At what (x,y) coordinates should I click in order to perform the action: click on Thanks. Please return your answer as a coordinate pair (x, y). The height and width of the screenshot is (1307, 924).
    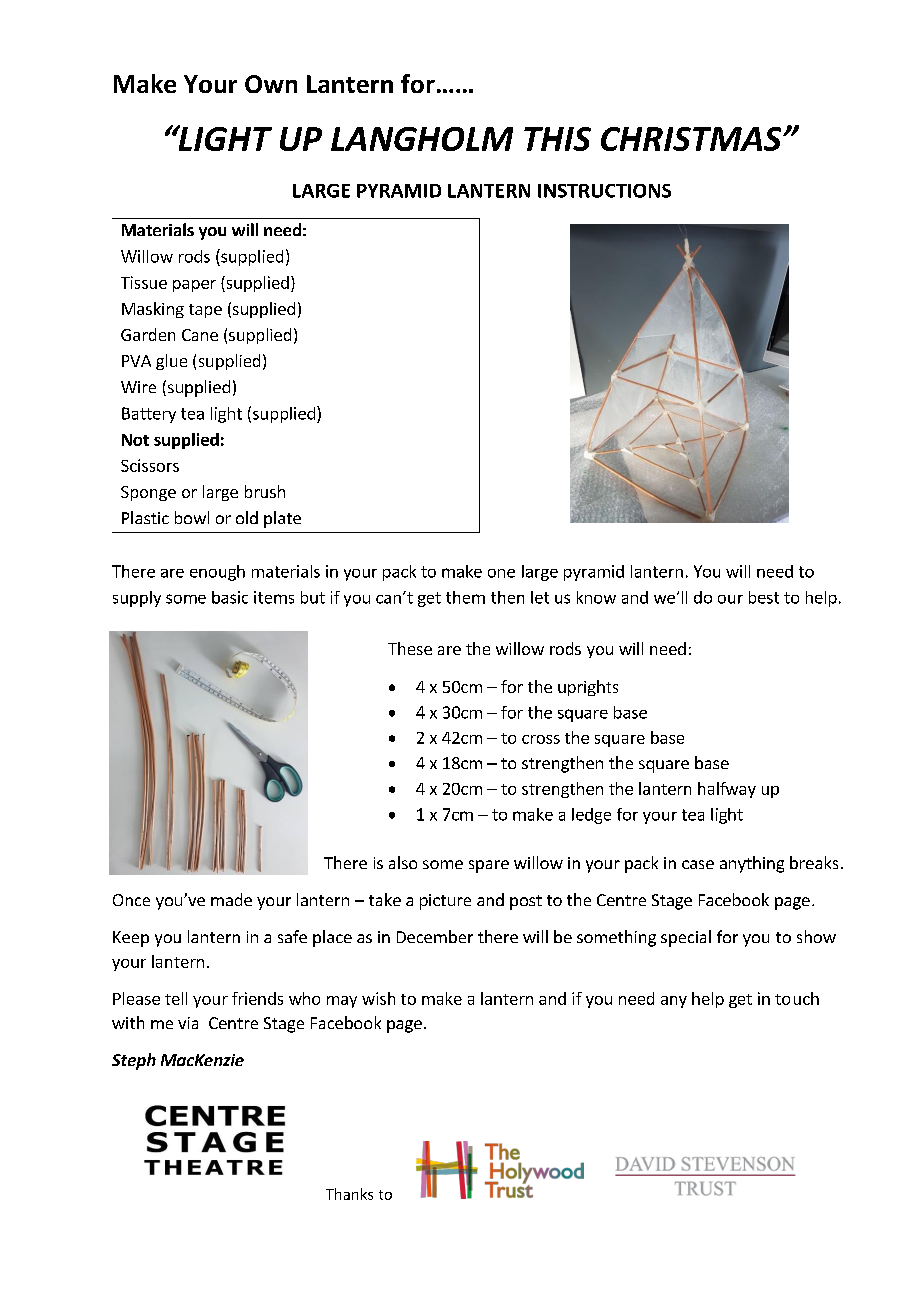
    Looking at the image, I should click on (349, 1194).
